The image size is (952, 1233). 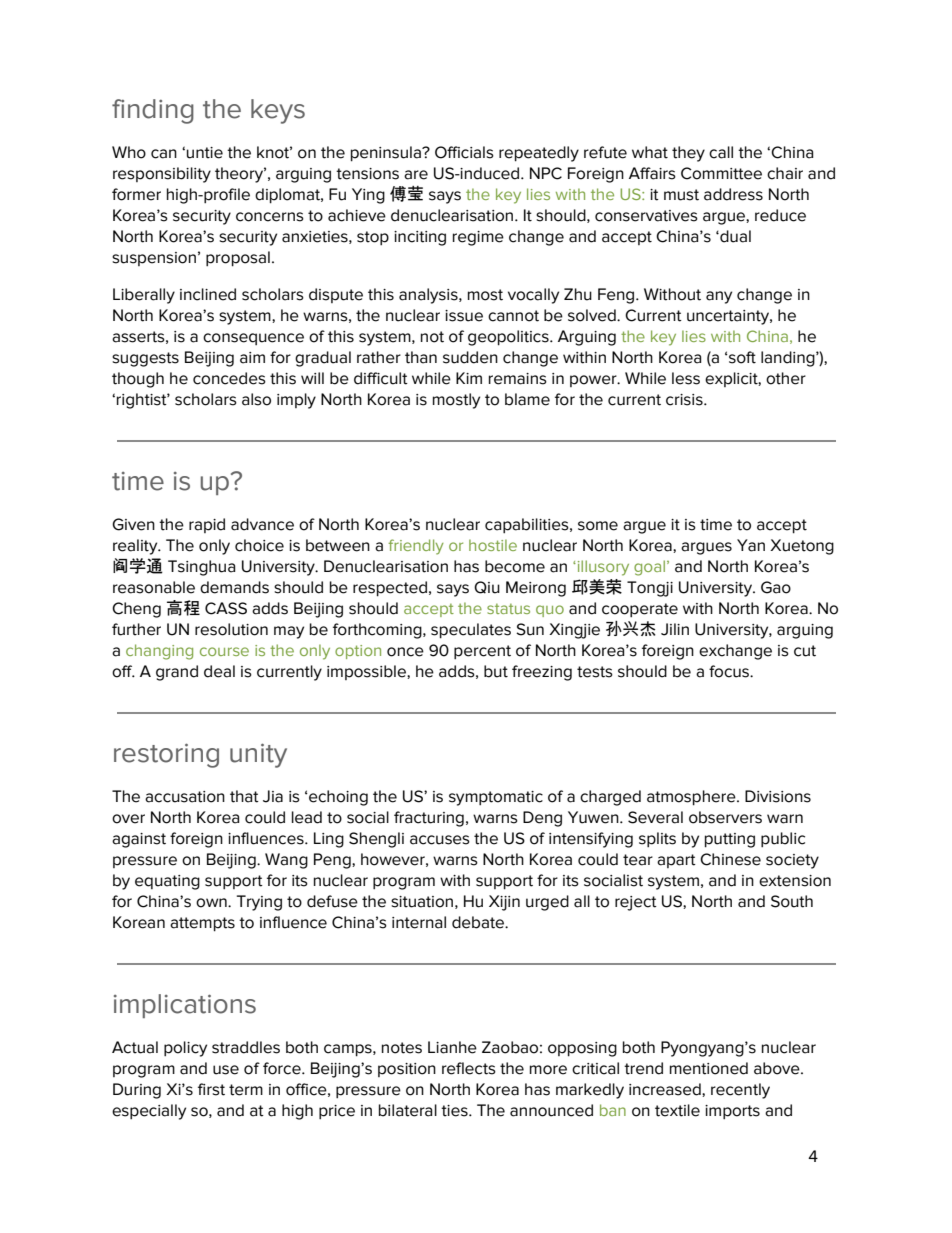 What do you see at coordinates (469, 378) in the image?
I see `Kim` at bounding box center [469, 378].
